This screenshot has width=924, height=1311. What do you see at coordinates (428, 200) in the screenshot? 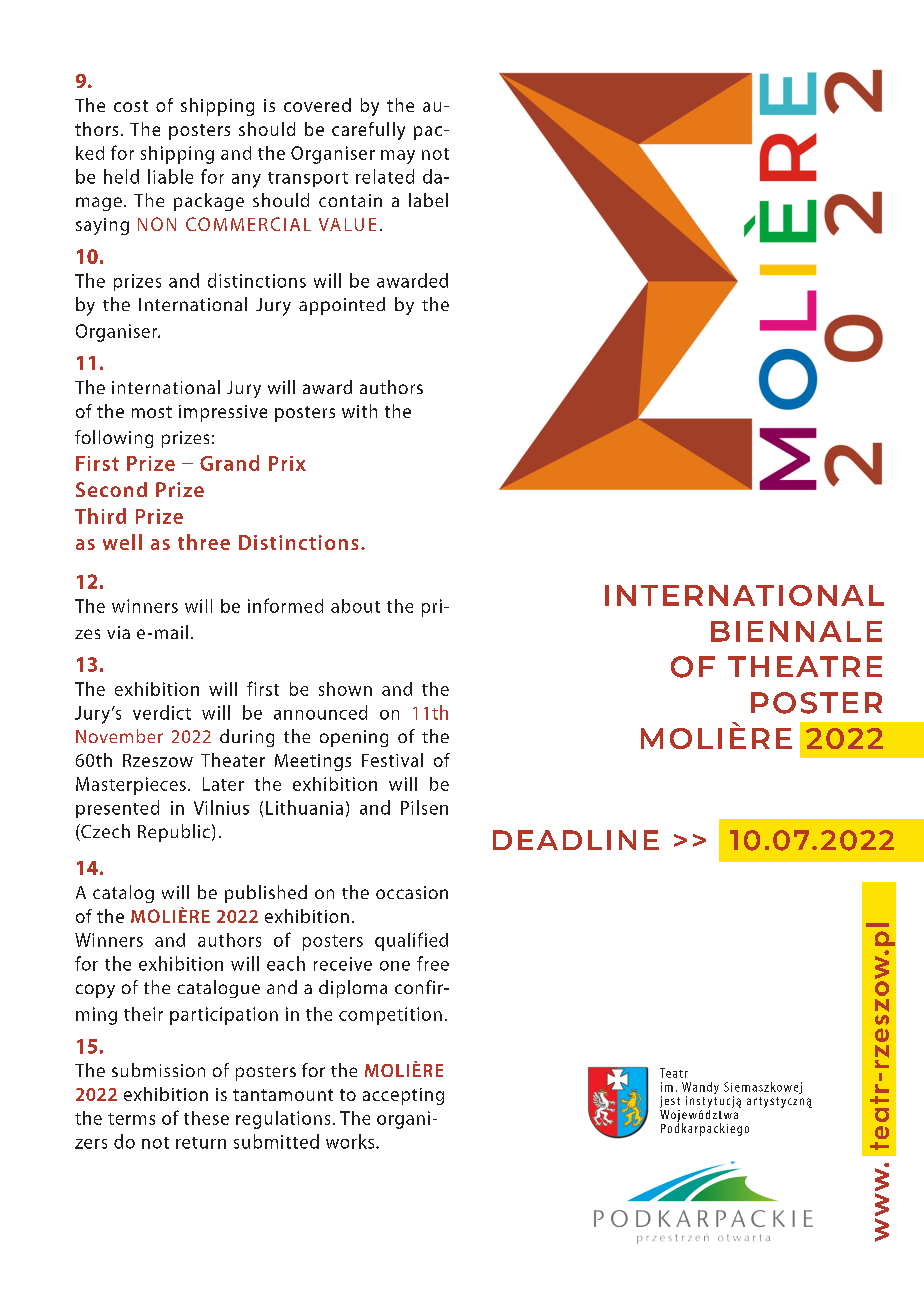
I see `label` at bounding box center [428, 200].
